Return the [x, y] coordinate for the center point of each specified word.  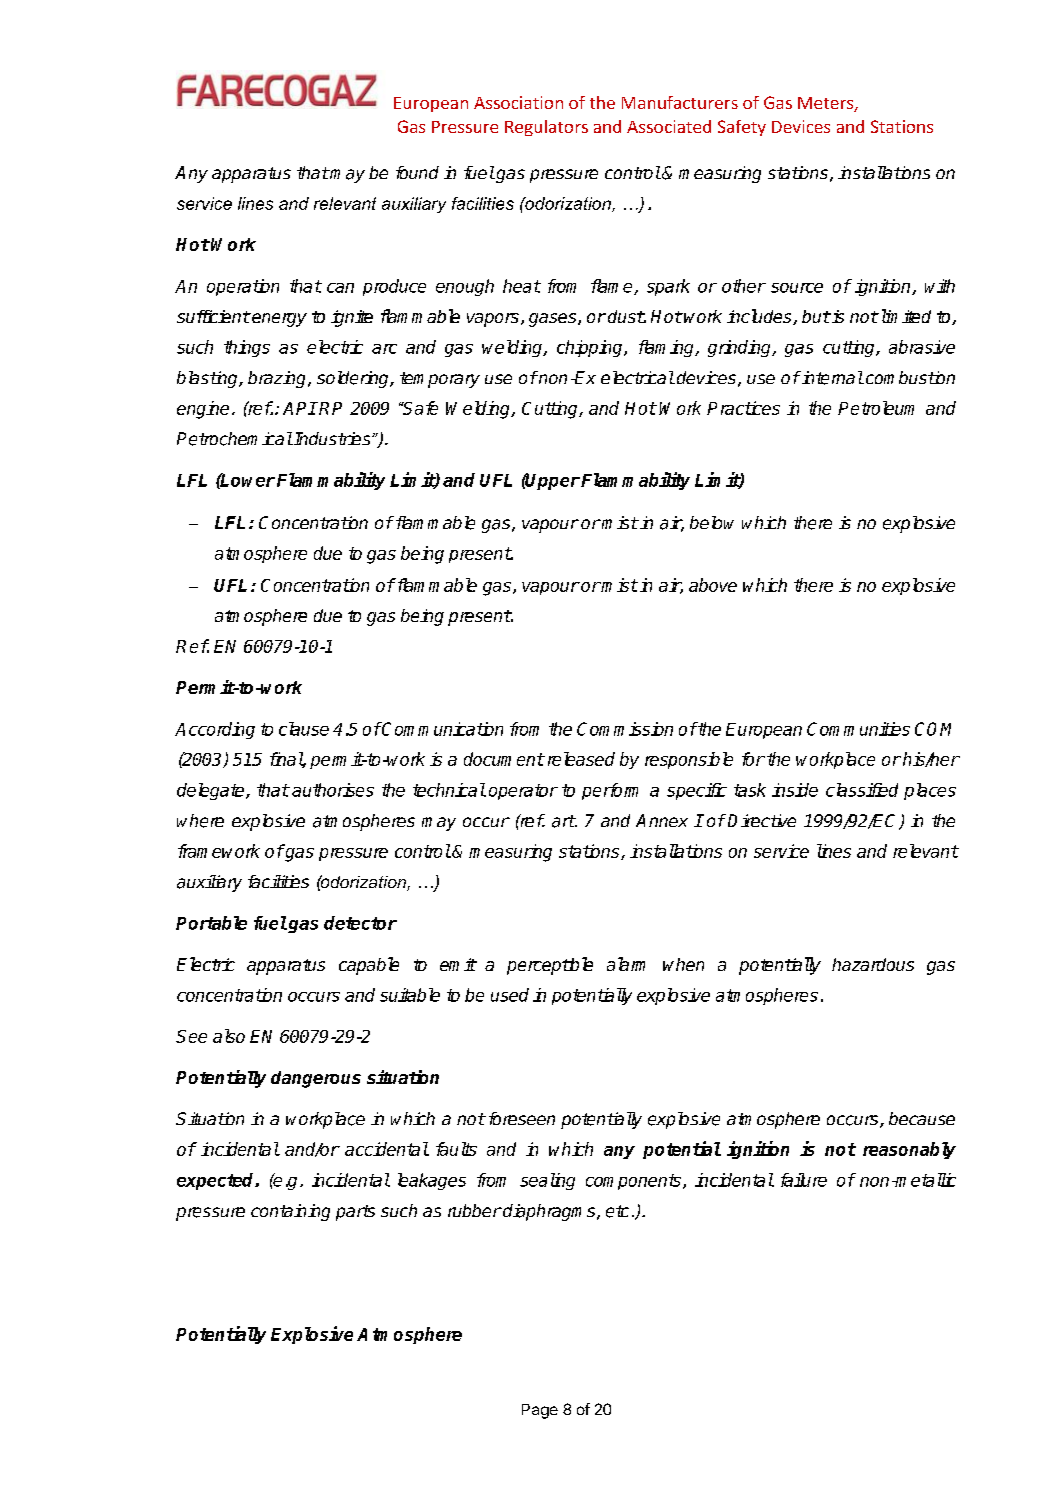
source [797, 288]
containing [290, 1212]
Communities [858, 729]
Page [540, 1411]
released [581, 759]
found [417, 172]
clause [304, 729]
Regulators [546, 128]
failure [804, 1180]
